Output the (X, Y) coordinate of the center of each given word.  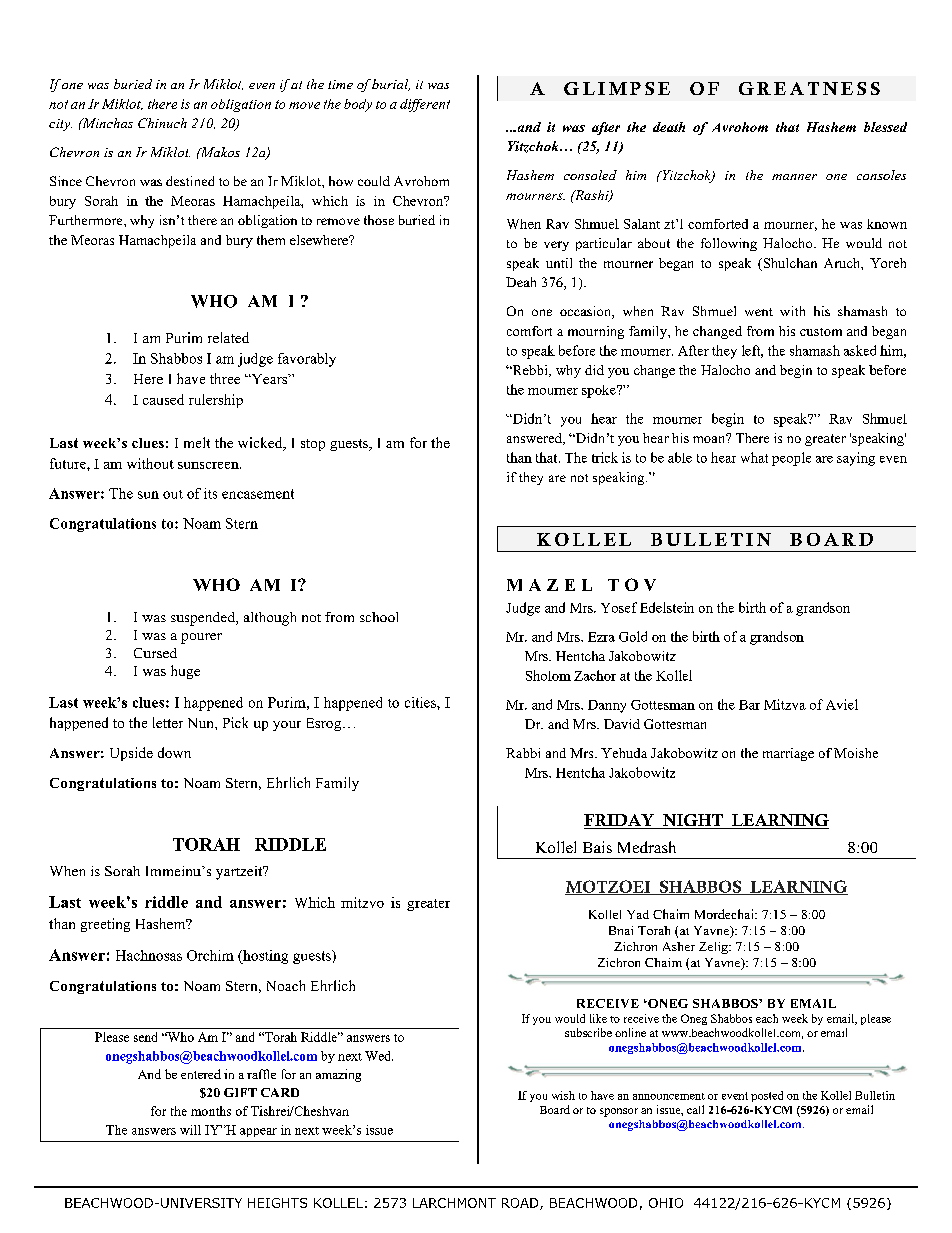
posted (767, 1096)
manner (794, 177)
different (425, 105)
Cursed (155, 653)
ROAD (521, 1204)
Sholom (548, 675)
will (190, 1130)
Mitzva (785, 704)
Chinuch (162, 123)
